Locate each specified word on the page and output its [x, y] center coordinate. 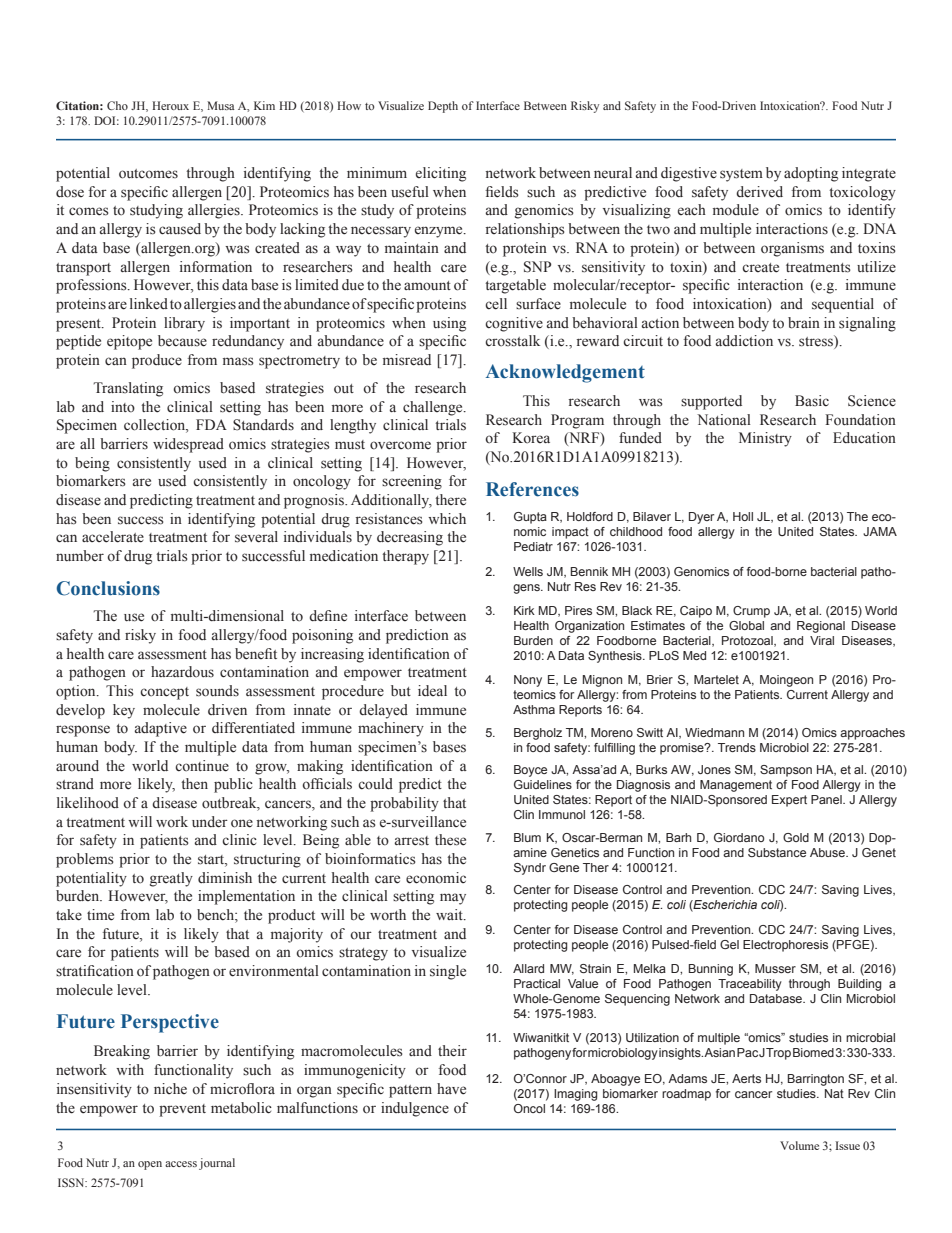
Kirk [524, 610]
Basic [812, 400]
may [453, 899]
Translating [128, 389]
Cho [117, 105]
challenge [434, 408]
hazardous [182, 672]
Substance [777, 852]
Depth [443, 107]
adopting [811, 174]
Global [746, 625]
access [181, 1164]
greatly [171, 879]
